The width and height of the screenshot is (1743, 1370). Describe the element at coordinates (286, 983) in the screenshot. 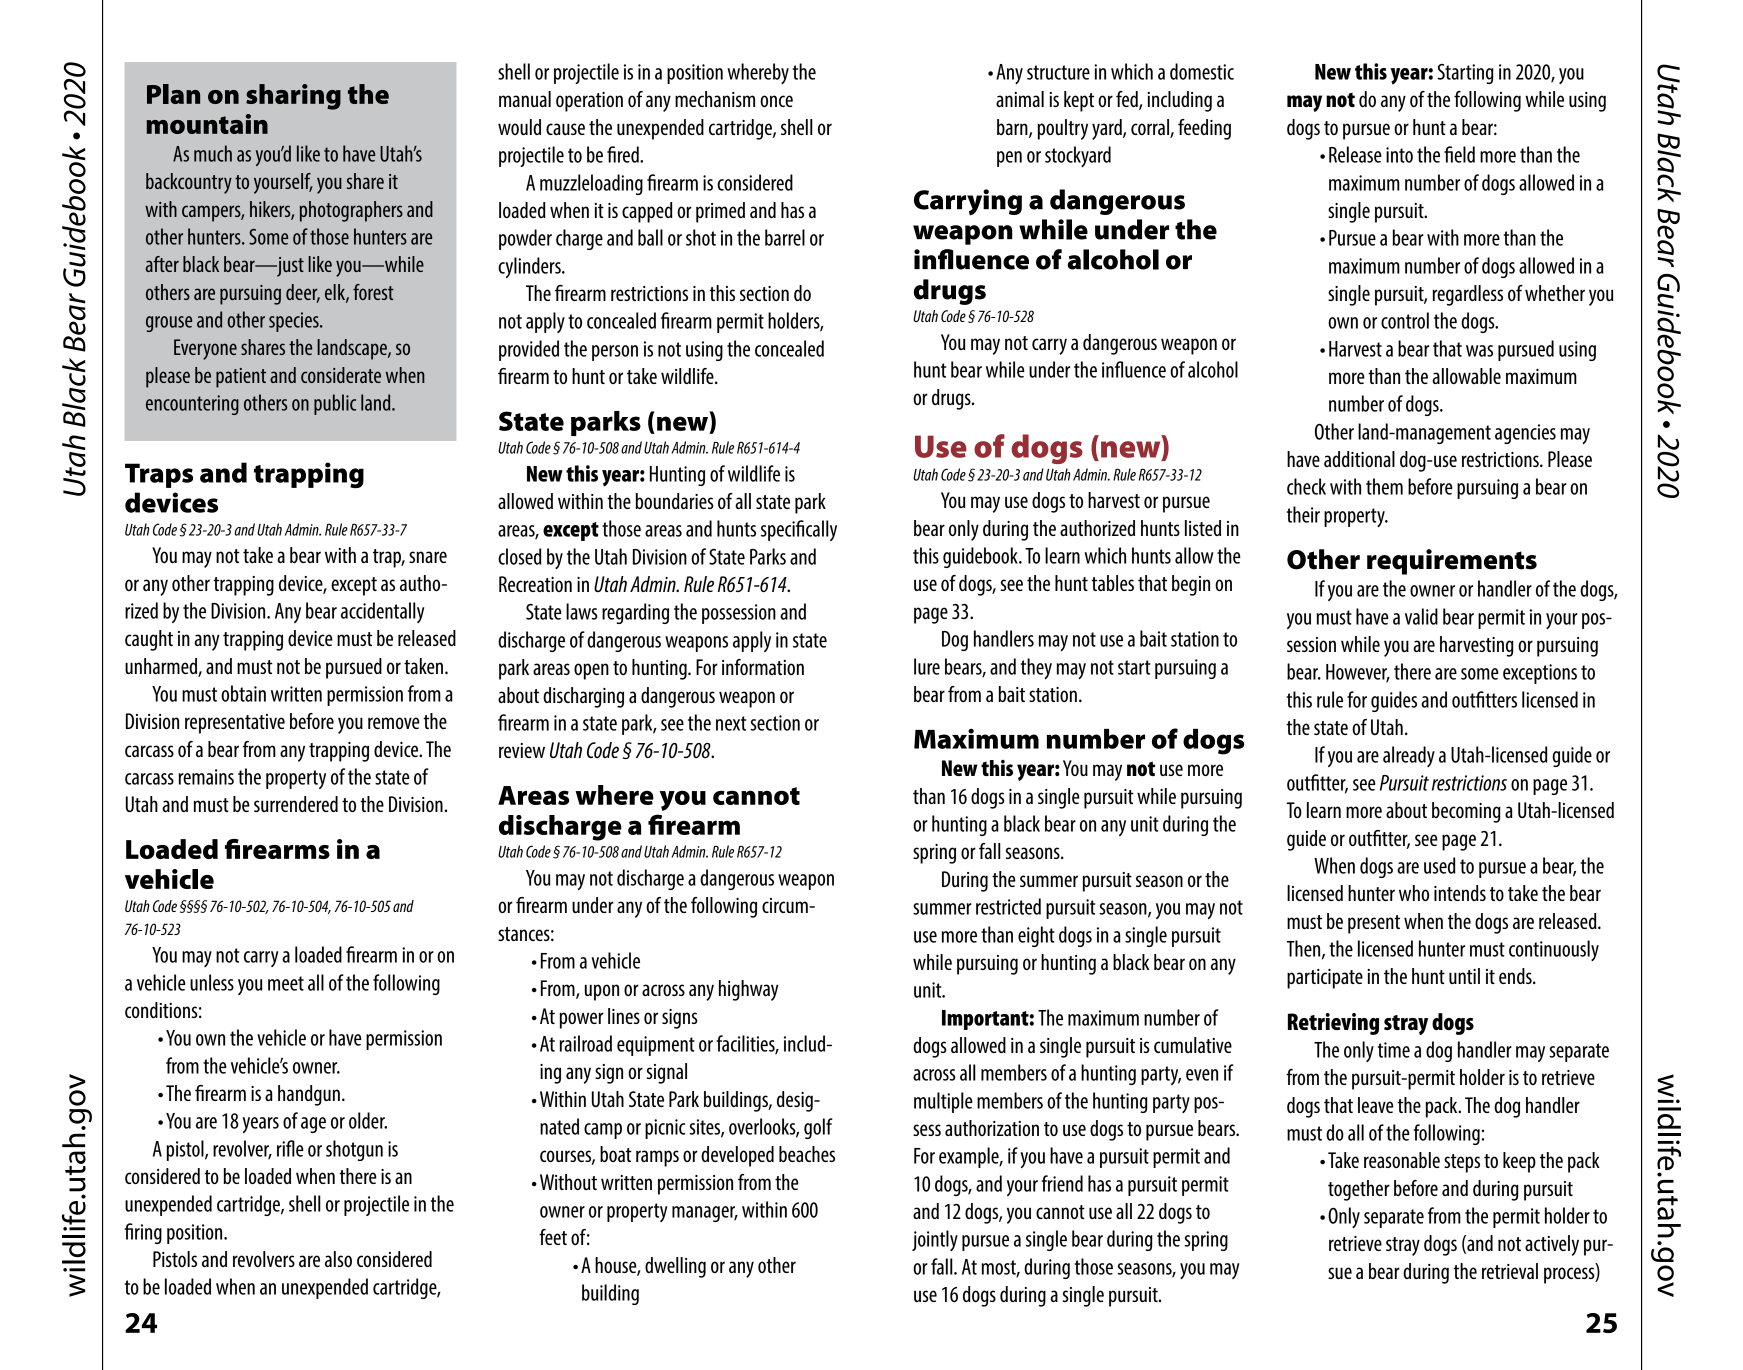

I see `meet` at that location.
